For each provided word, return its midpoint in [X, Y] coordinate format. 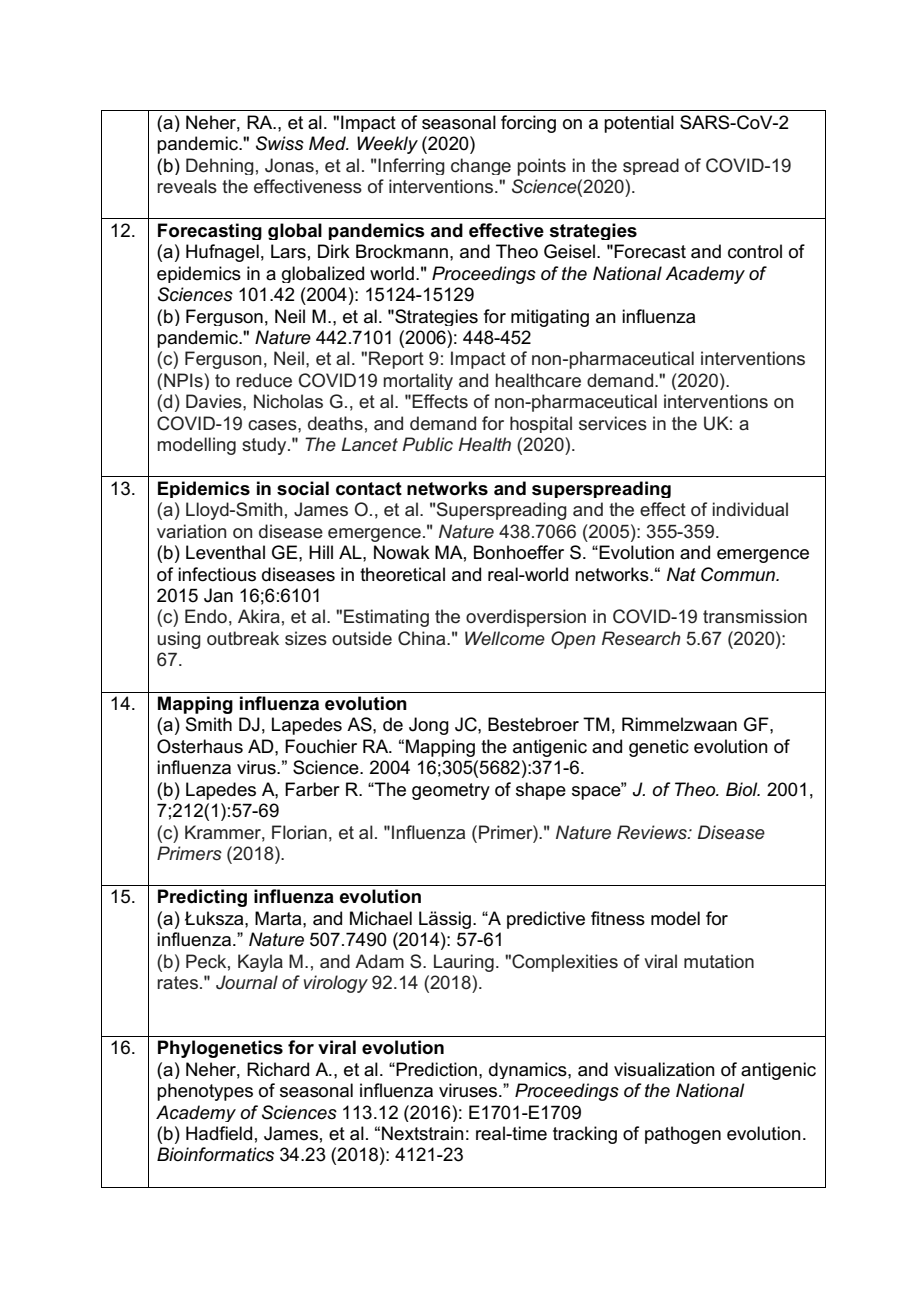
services [613, 423]
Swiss [280, 143]
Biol [743, 789]
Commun [739, 574]
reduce [264, 380]
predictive [546, 920]
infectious [217, 574]
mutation [719, 961]
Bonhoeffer [519, 552]
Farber [312, 789]
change [481, 166]
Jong [429, 726]
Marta [279, 918]
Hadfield [219, 1133]
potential [639, 124]
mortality [418, 381]
